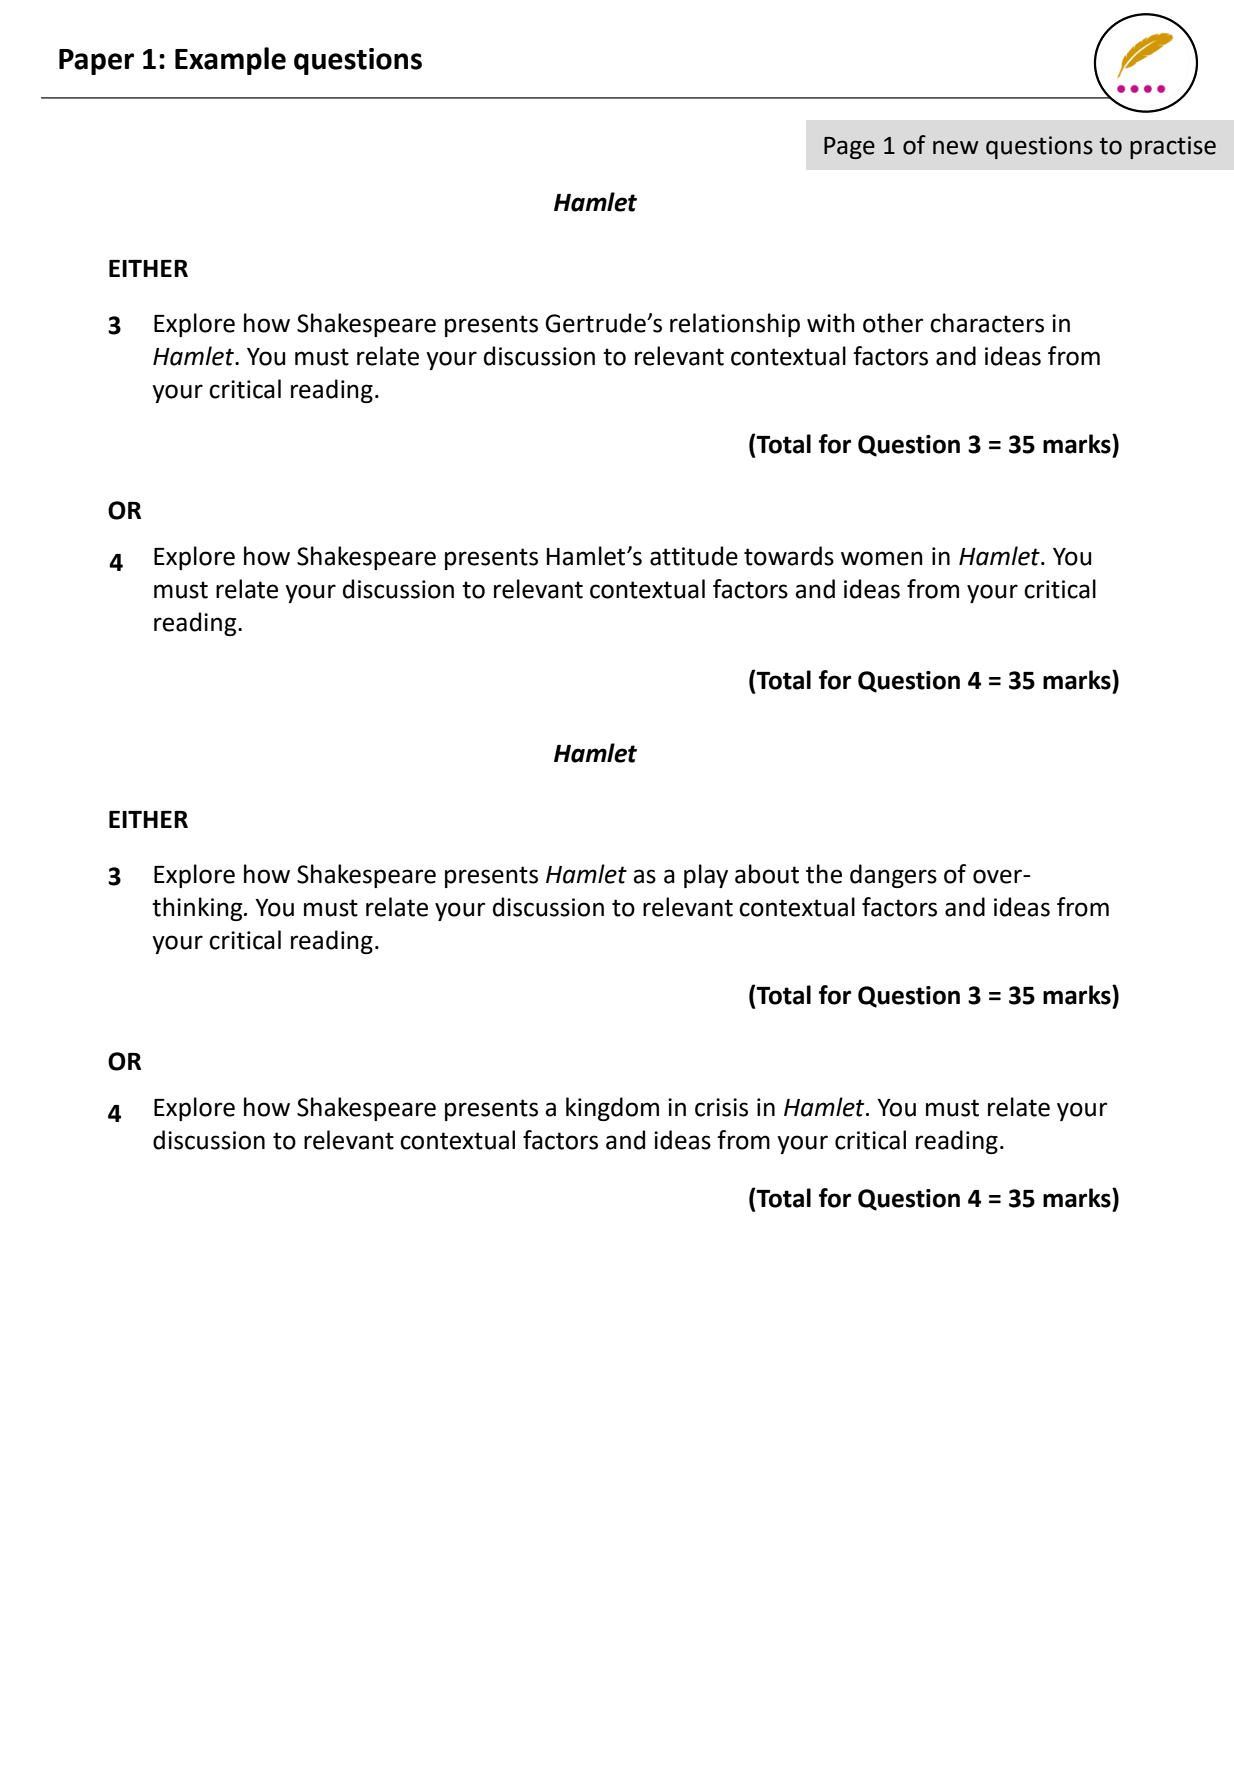  I want to click on Example, so click(230, 61).
